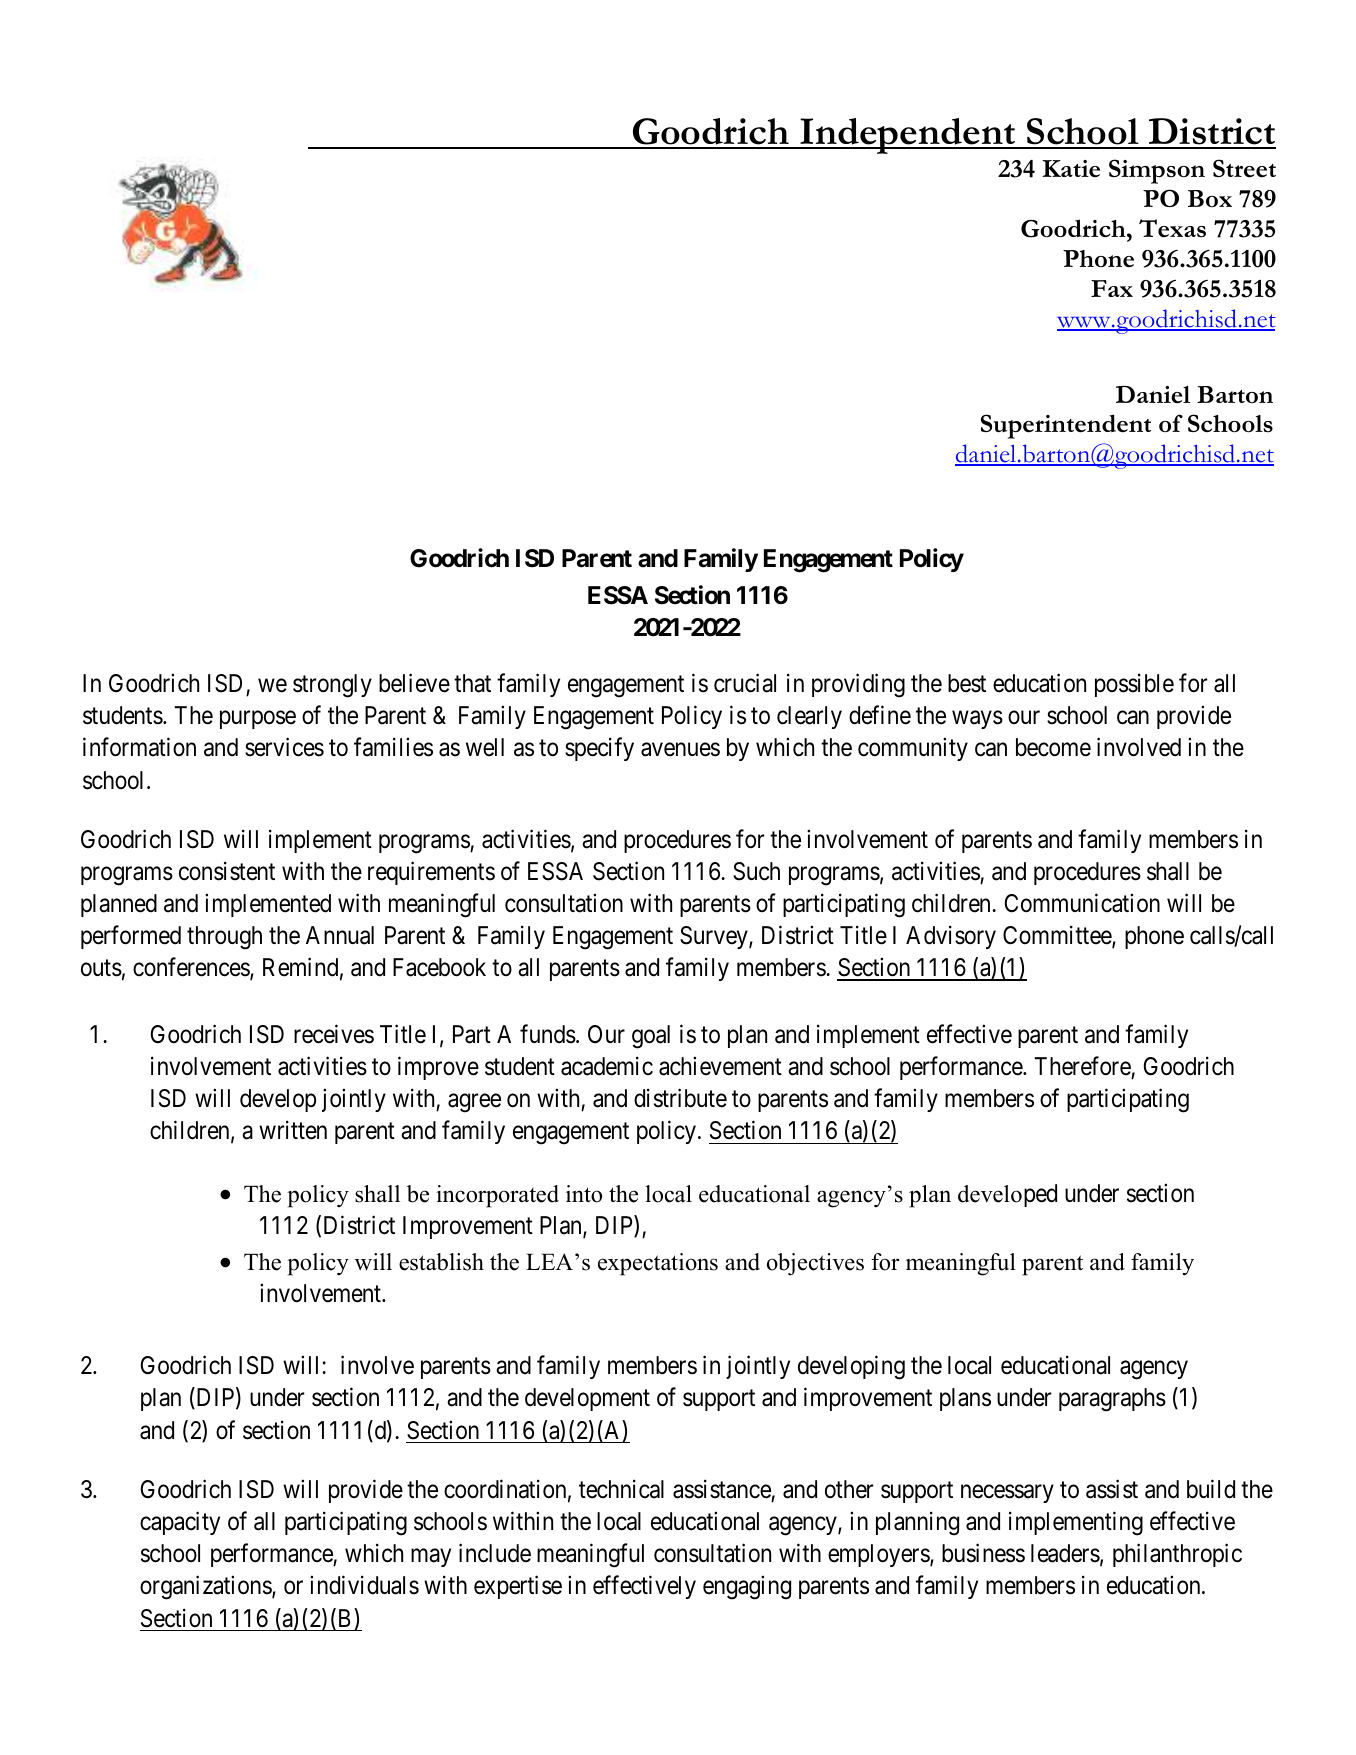  What do you see at coordinates (332, 686) in the page?
I see `strongly` at bounding box center [332, 686].
